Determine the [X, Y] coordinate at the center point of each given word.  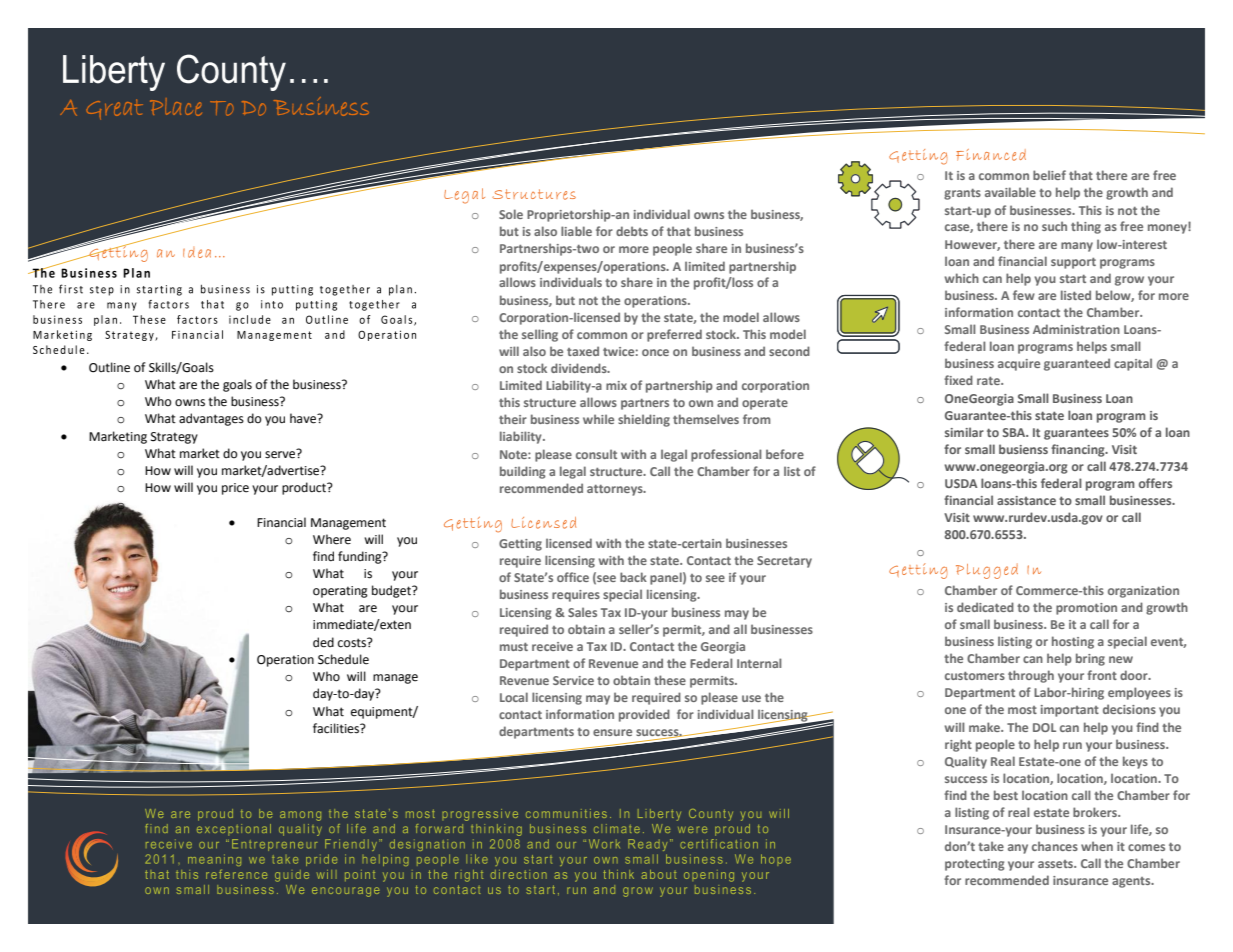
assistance [1026, 500]
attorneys [616, 490]
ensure [612, 732]
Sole [511, 214]
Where [332, 539]
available [1010, 192]
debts [632, 231]
